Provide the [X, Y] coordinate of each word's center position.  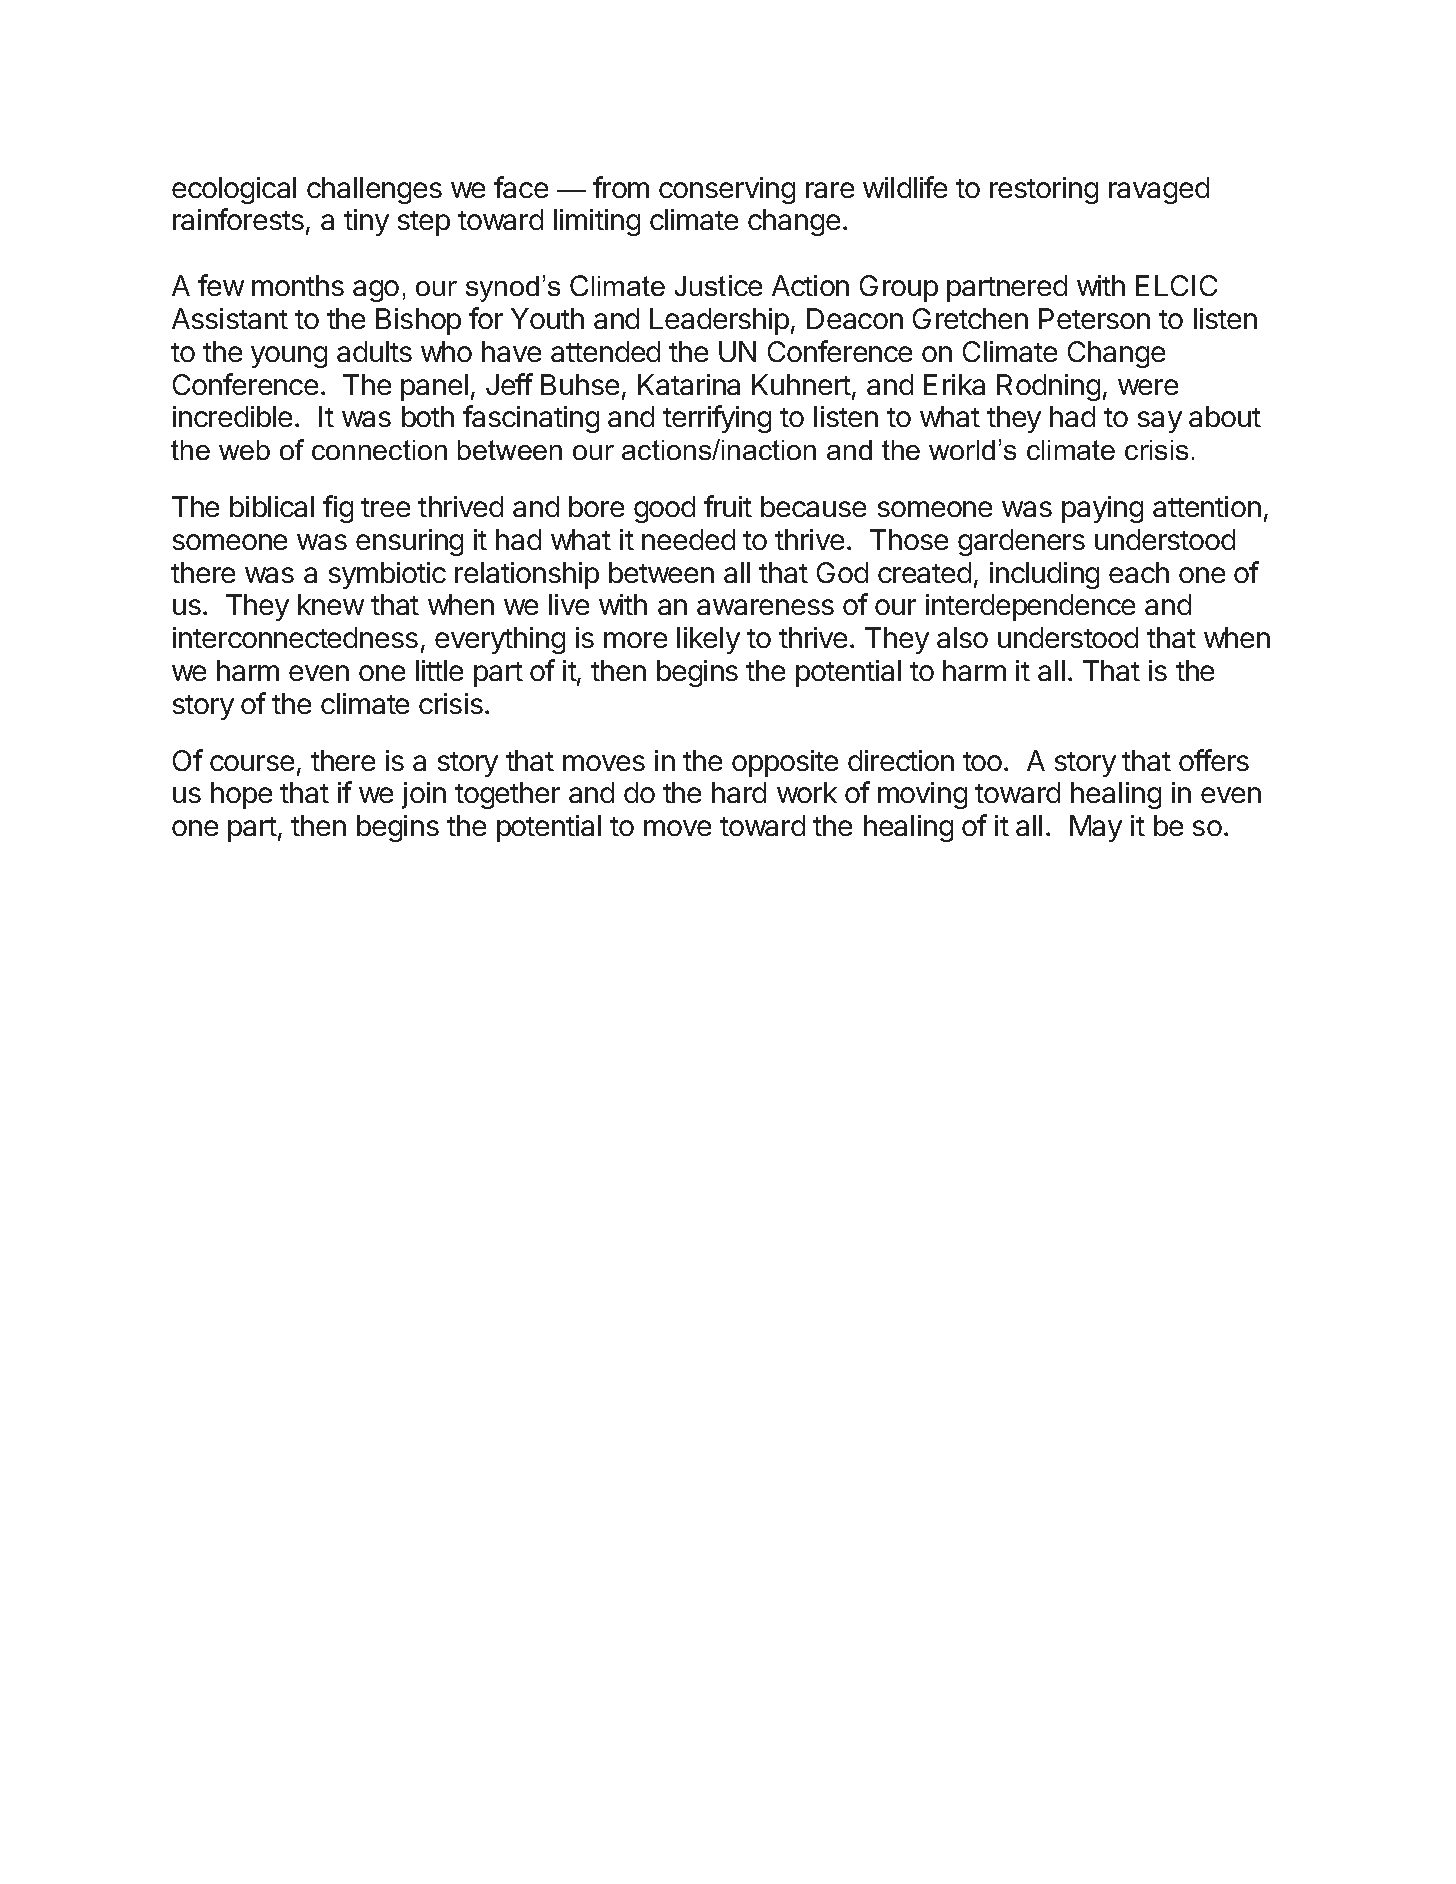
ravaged [1159, 190]
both [428, 416]
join [424, 795]
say [1160, 422]
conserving [727, 190]
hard [739, 792]
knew [331, 604]
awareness [765, 607]
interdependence [1030, 607]
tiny [366, 222]
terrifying [717, 419]
